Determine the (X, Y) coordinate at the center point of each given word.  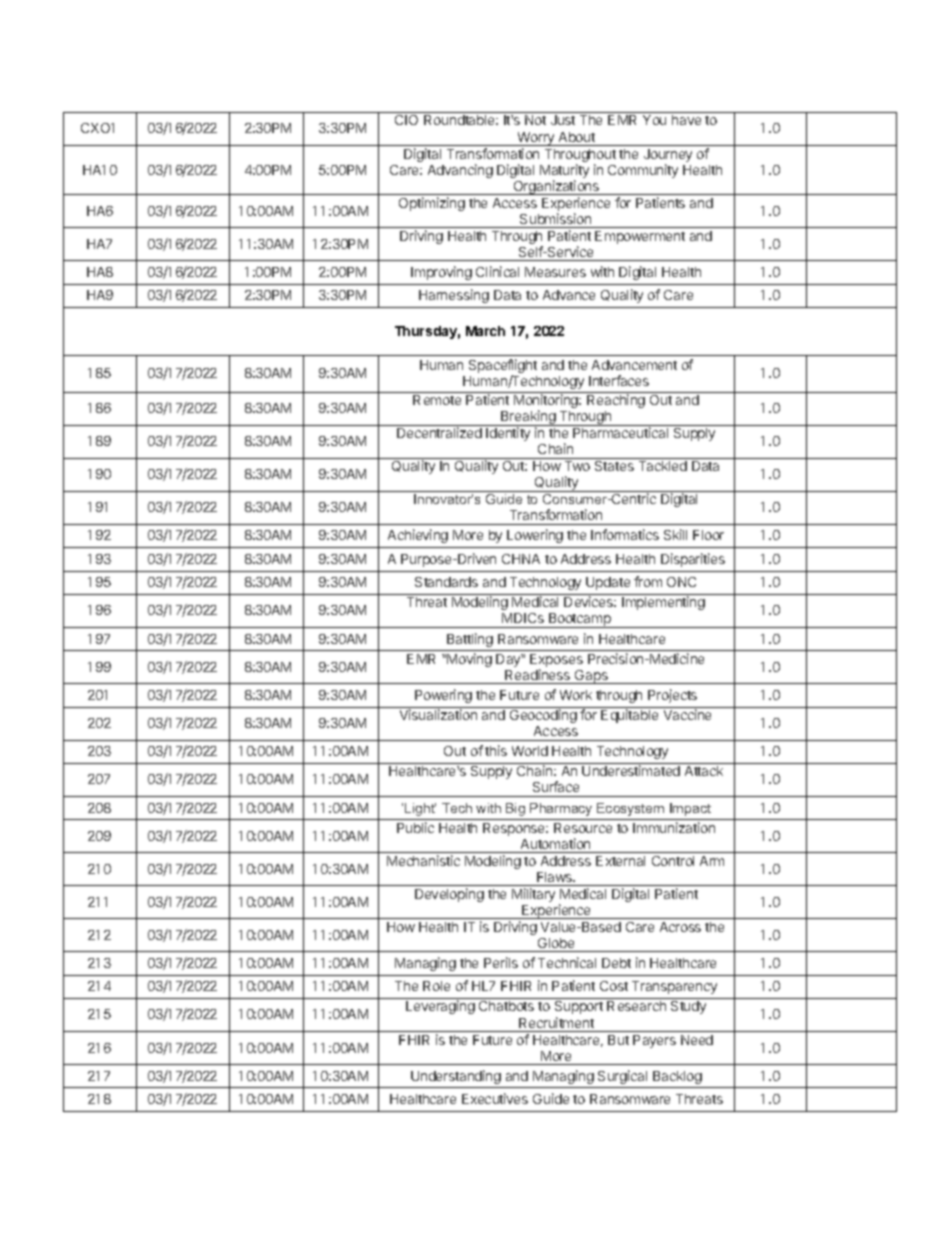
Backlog (677, 1077)
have (686, 120)
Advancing (460, 171)
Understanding (456, 1077)
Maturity (564, 172)
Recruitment (556, 1022)
